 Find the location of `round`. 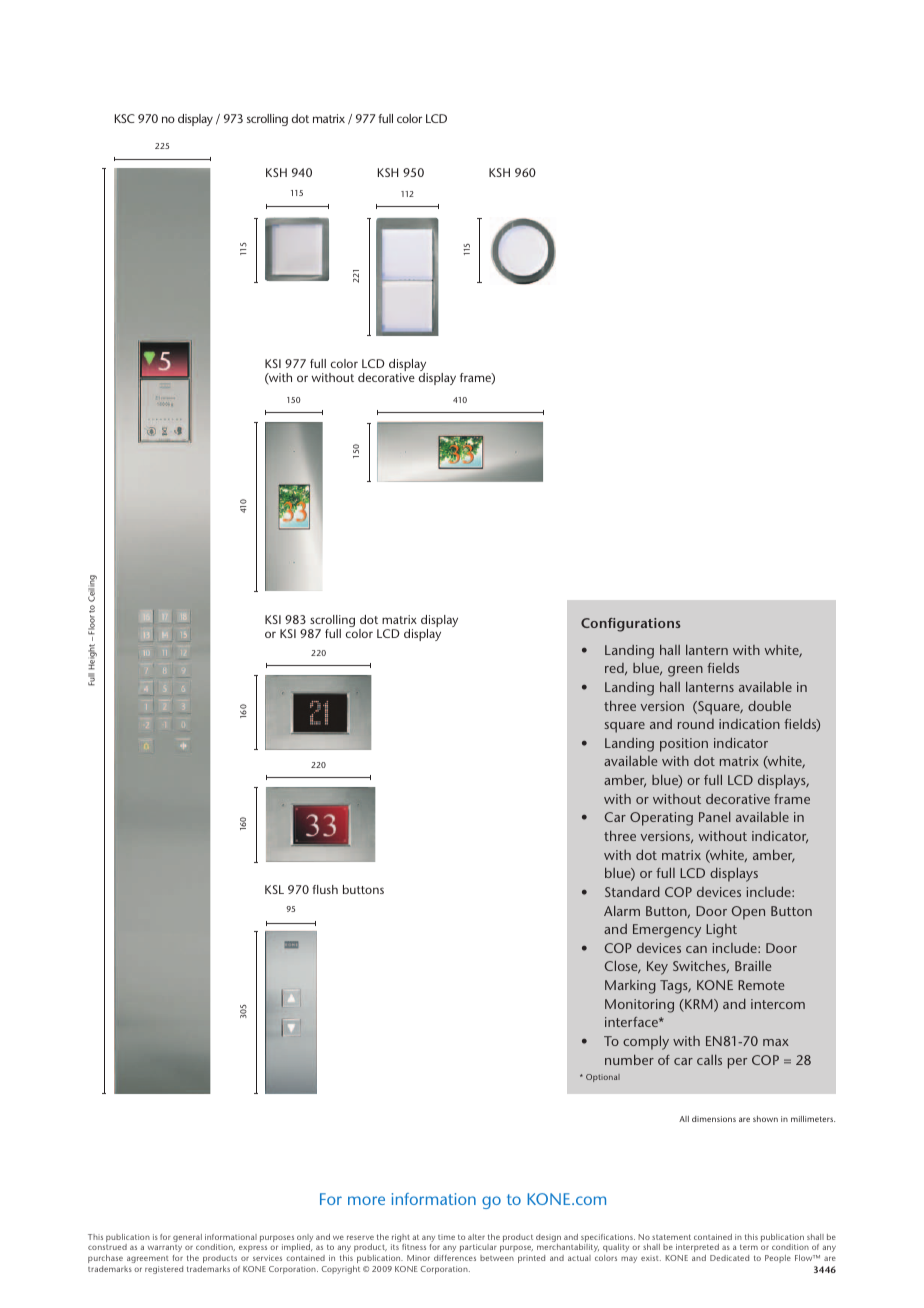

round is located at coordinates (696, 724).
